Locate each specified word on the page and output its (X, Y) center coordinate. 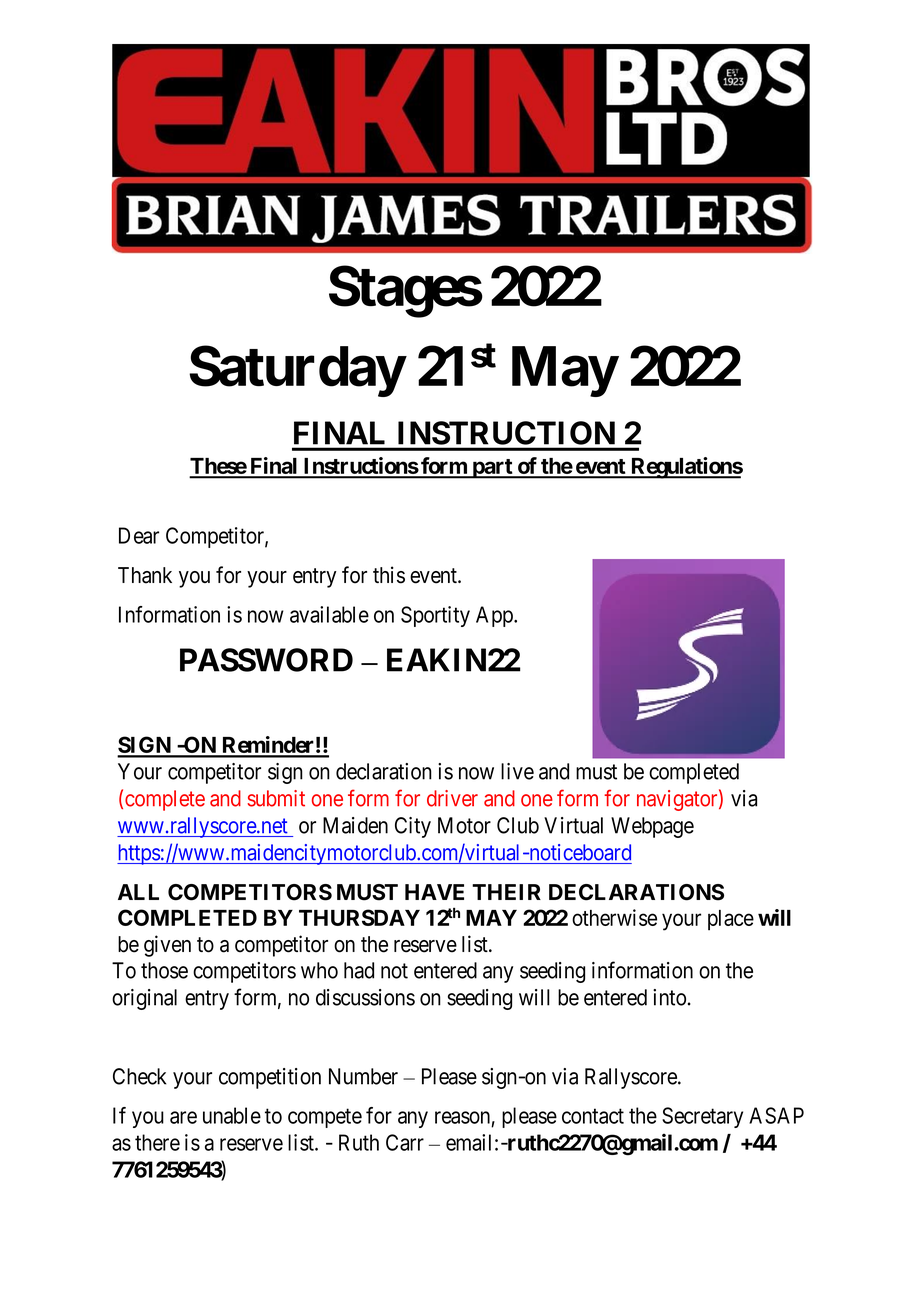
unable (232, 1115)
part (492, 469)
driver (452, 798)
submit (276, 798)
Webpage (652, 827)
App (495, 616)
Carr (405, 1142)
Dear (139, 535)
